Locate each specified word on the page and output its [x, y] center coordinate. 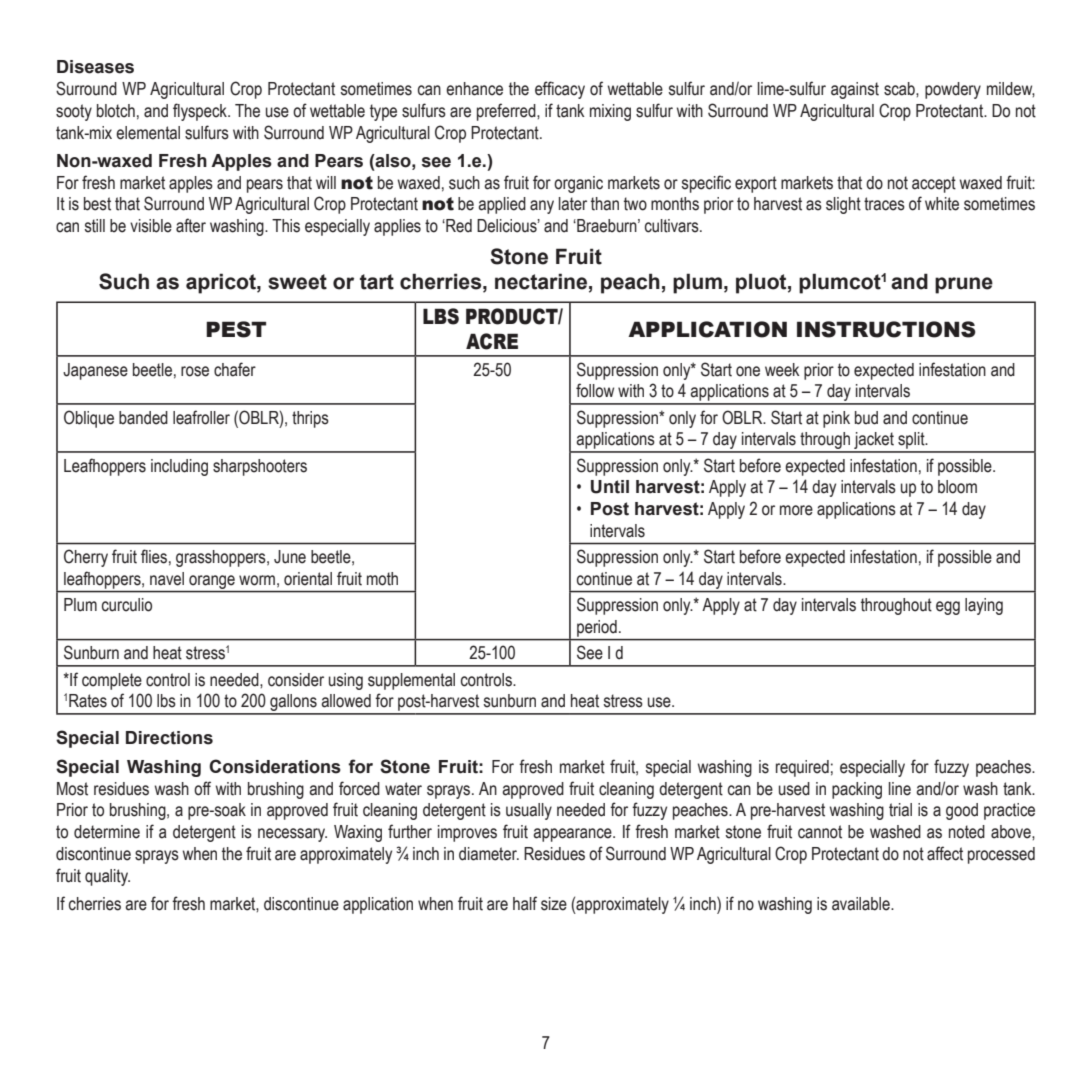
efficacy [560, 90]
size [554, 904]
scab [900, 89]
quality [107, 877]
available [862, 904]
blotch [116, 111]
